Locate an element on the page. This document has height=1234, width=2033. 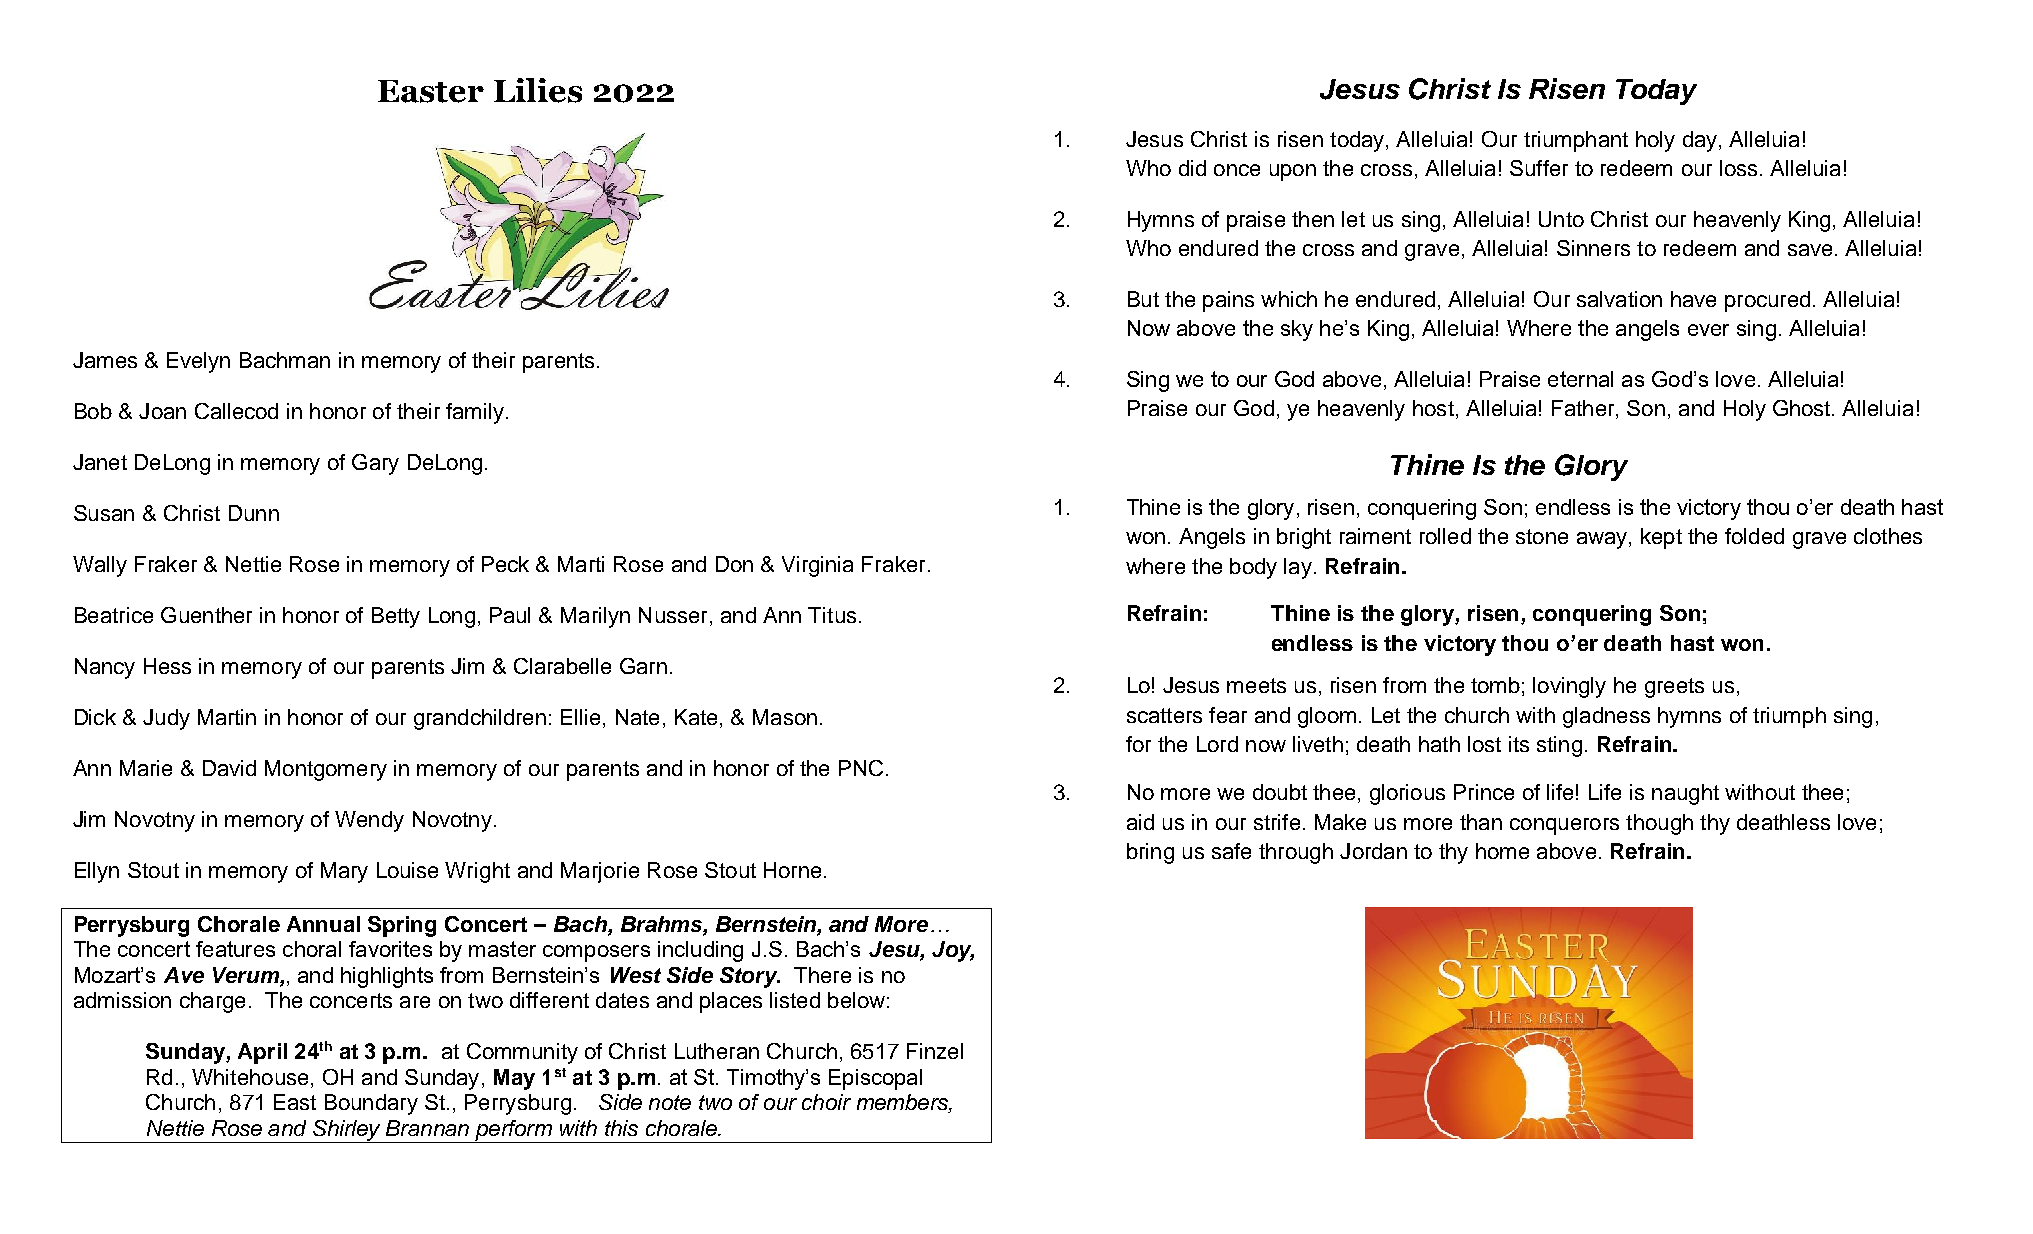
Episcopal is located at coordinates (875, 1079).
